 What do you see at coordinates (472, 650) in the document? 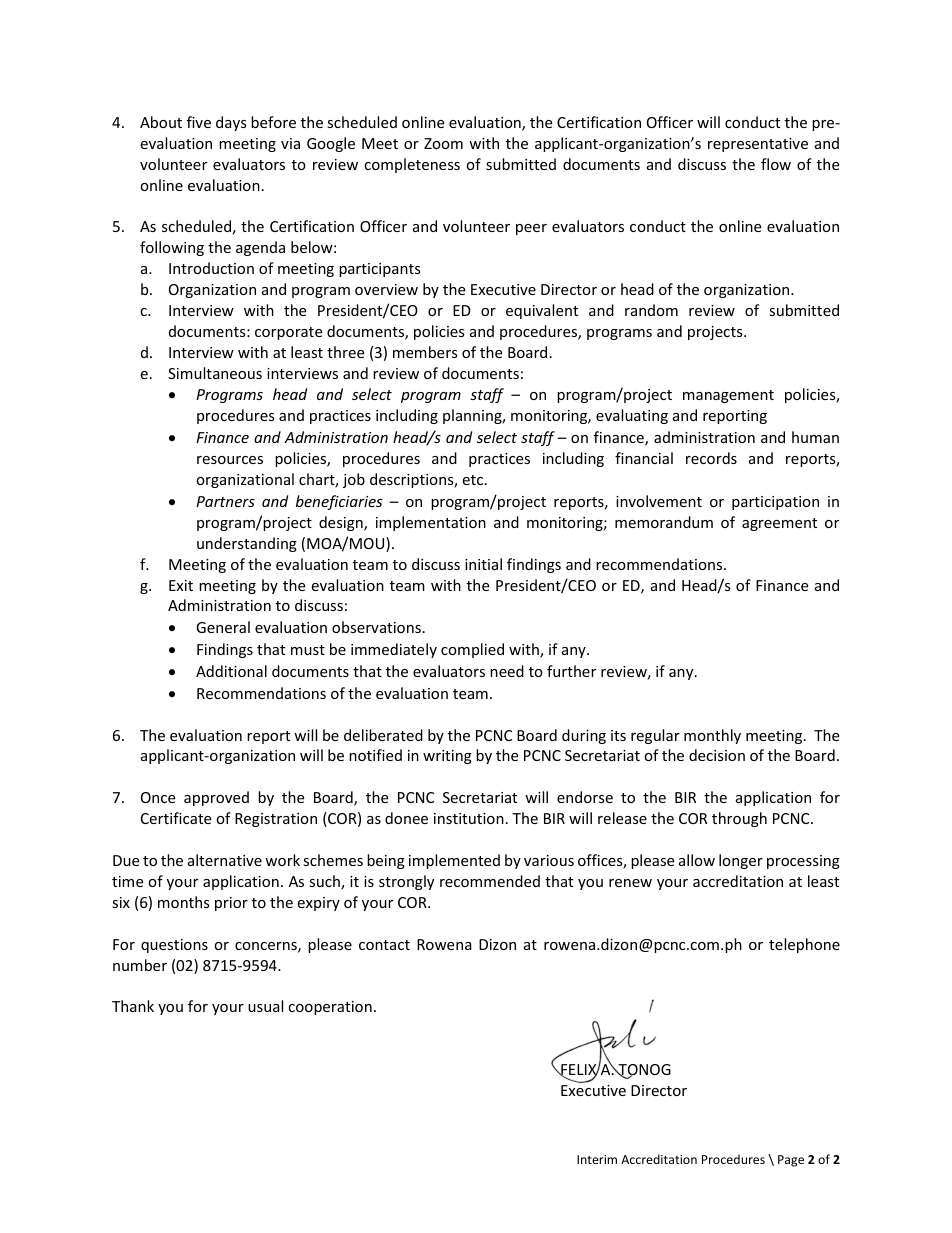
I see `complied` at bounding box center [472, 650].
